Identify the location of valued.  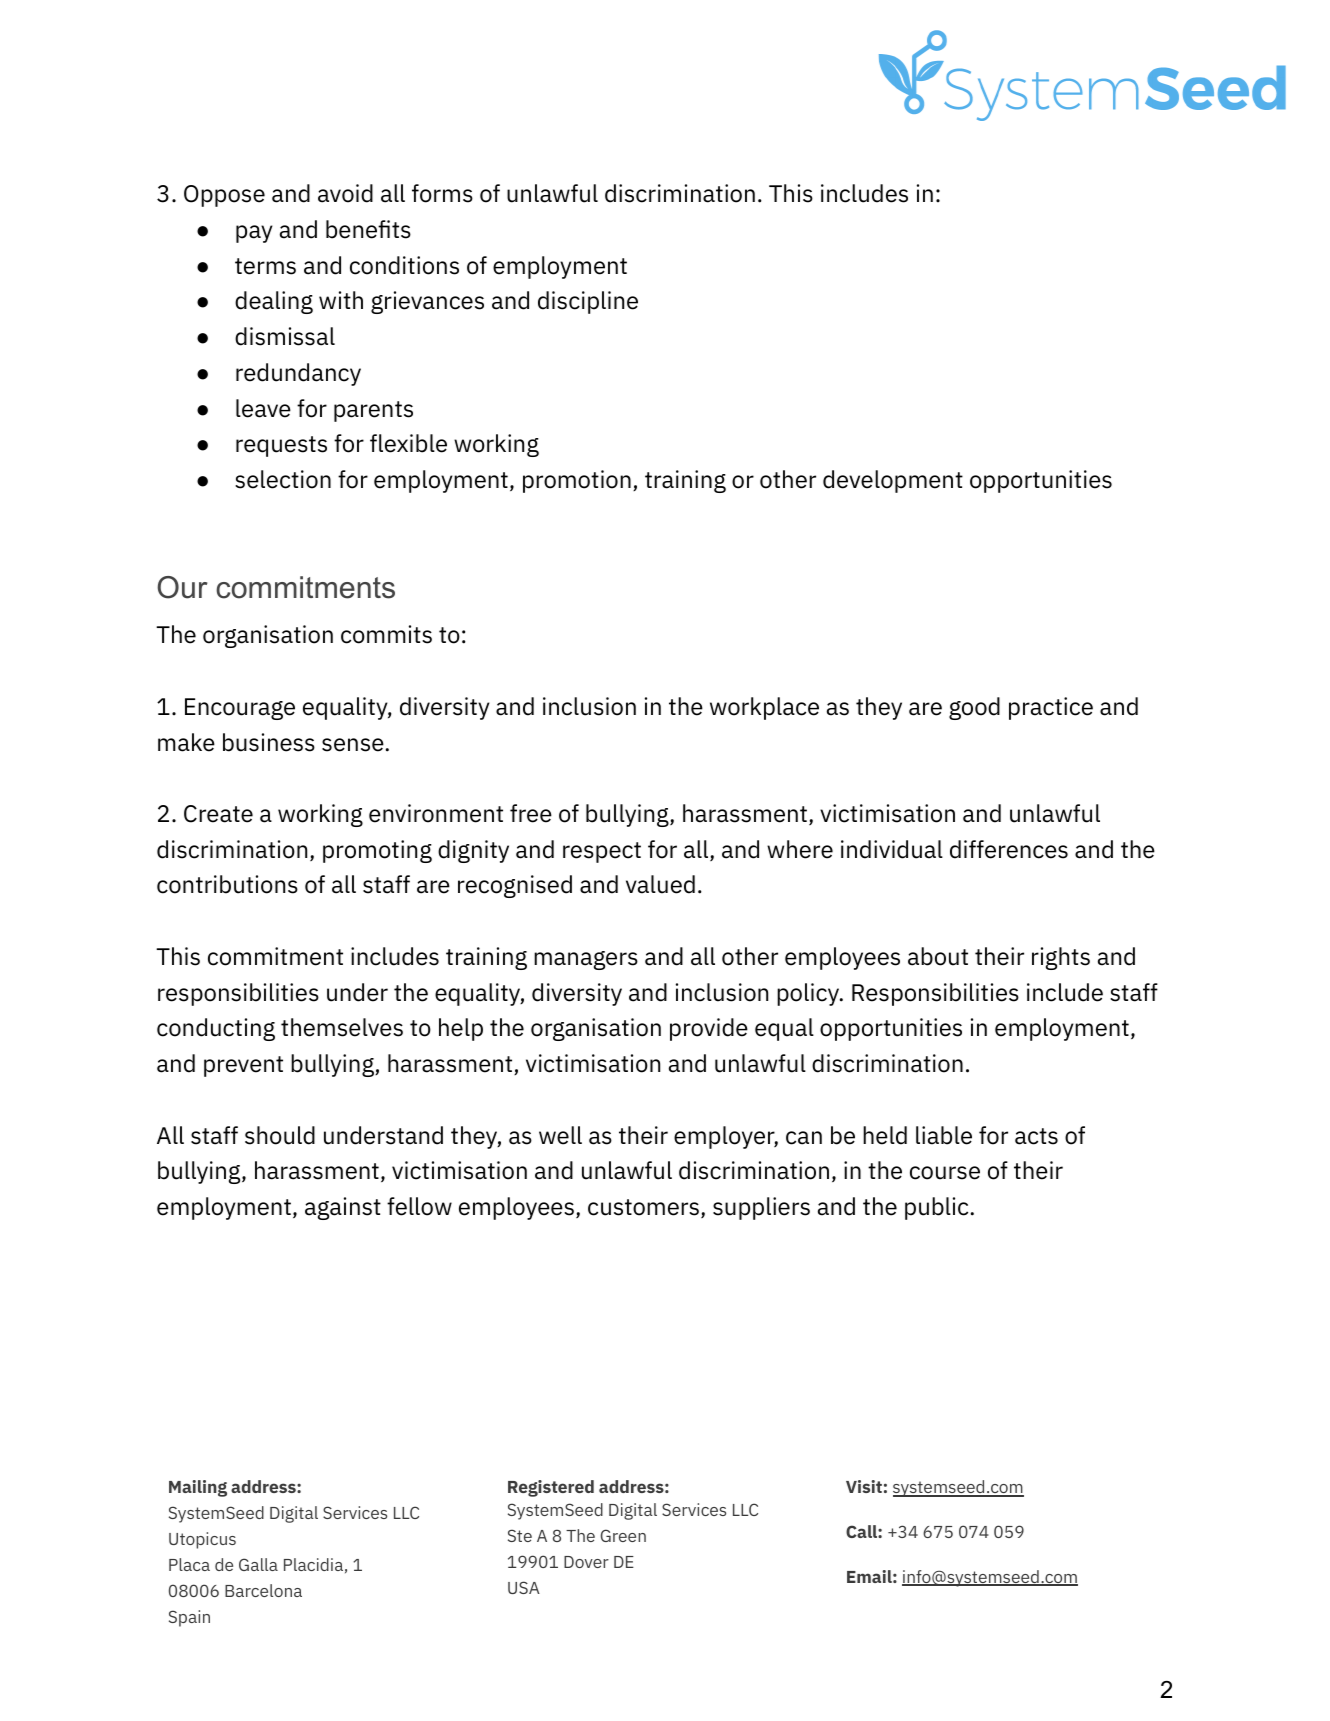
(660, 884).
